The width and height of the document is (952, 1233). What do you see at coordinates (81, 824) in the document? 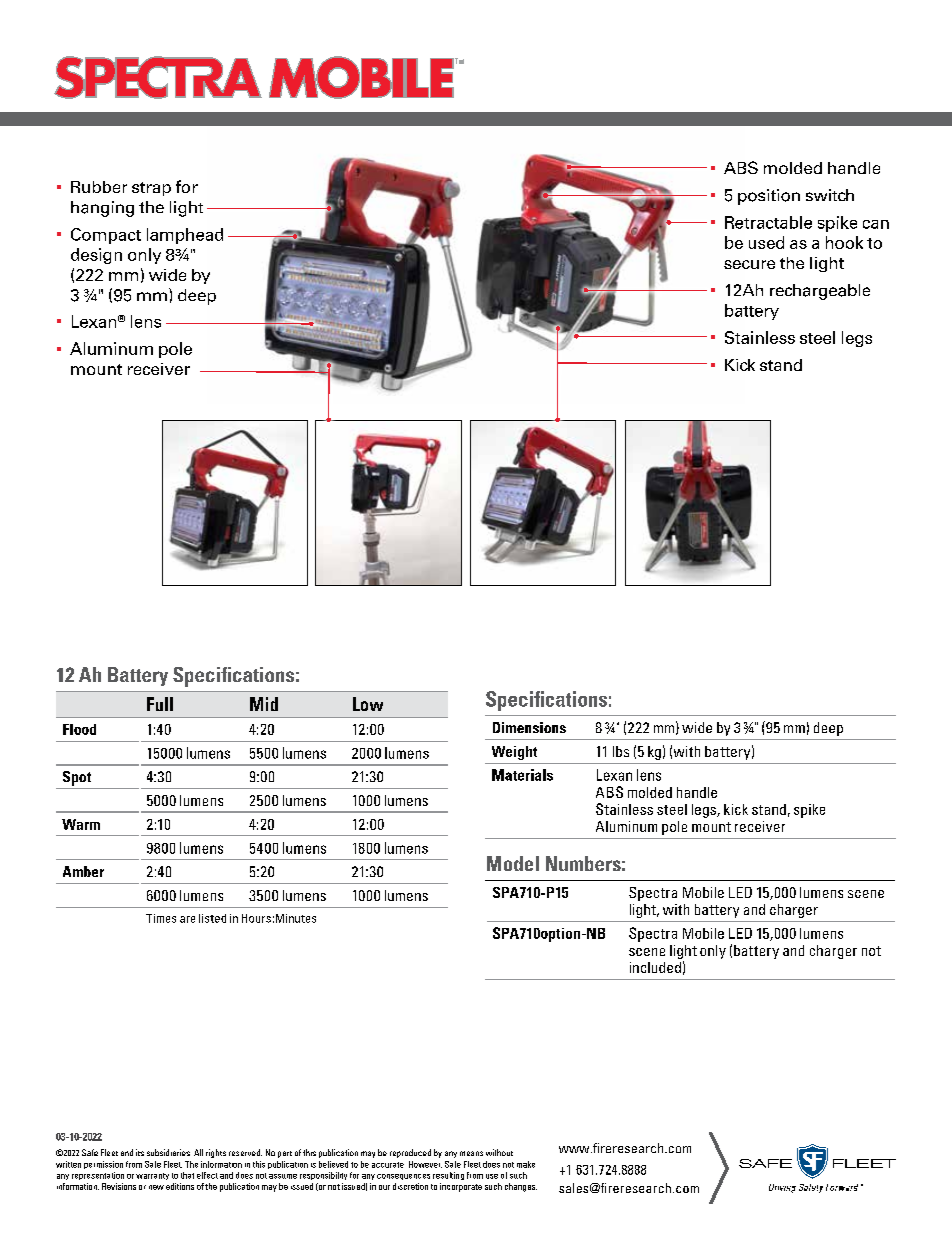
I see `Warm` at bounding box center [81, 824].
